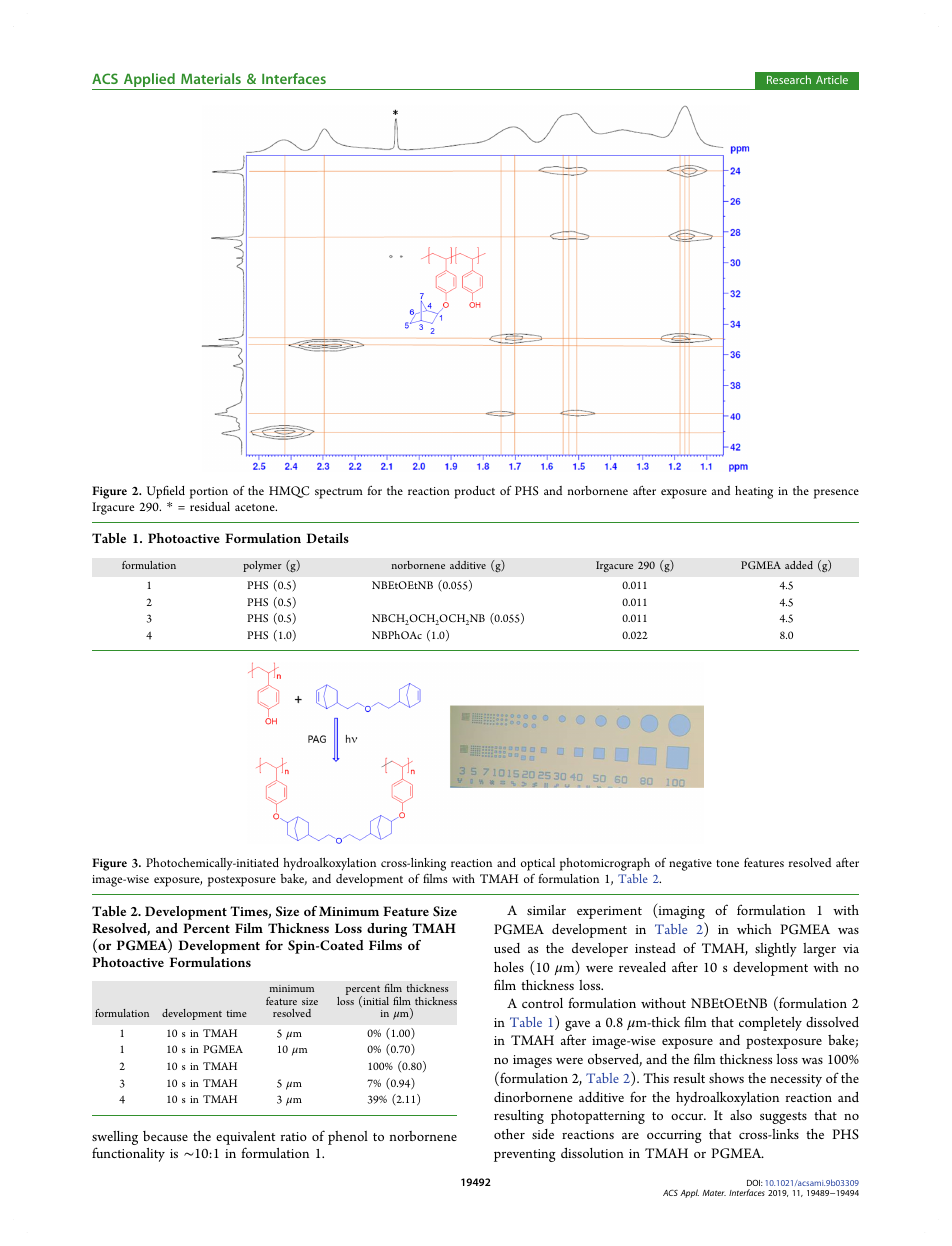 This image has height=1246, width=952. Describe the element at coordinates (755, 1182) in the image. I see `DOI` at that location.
